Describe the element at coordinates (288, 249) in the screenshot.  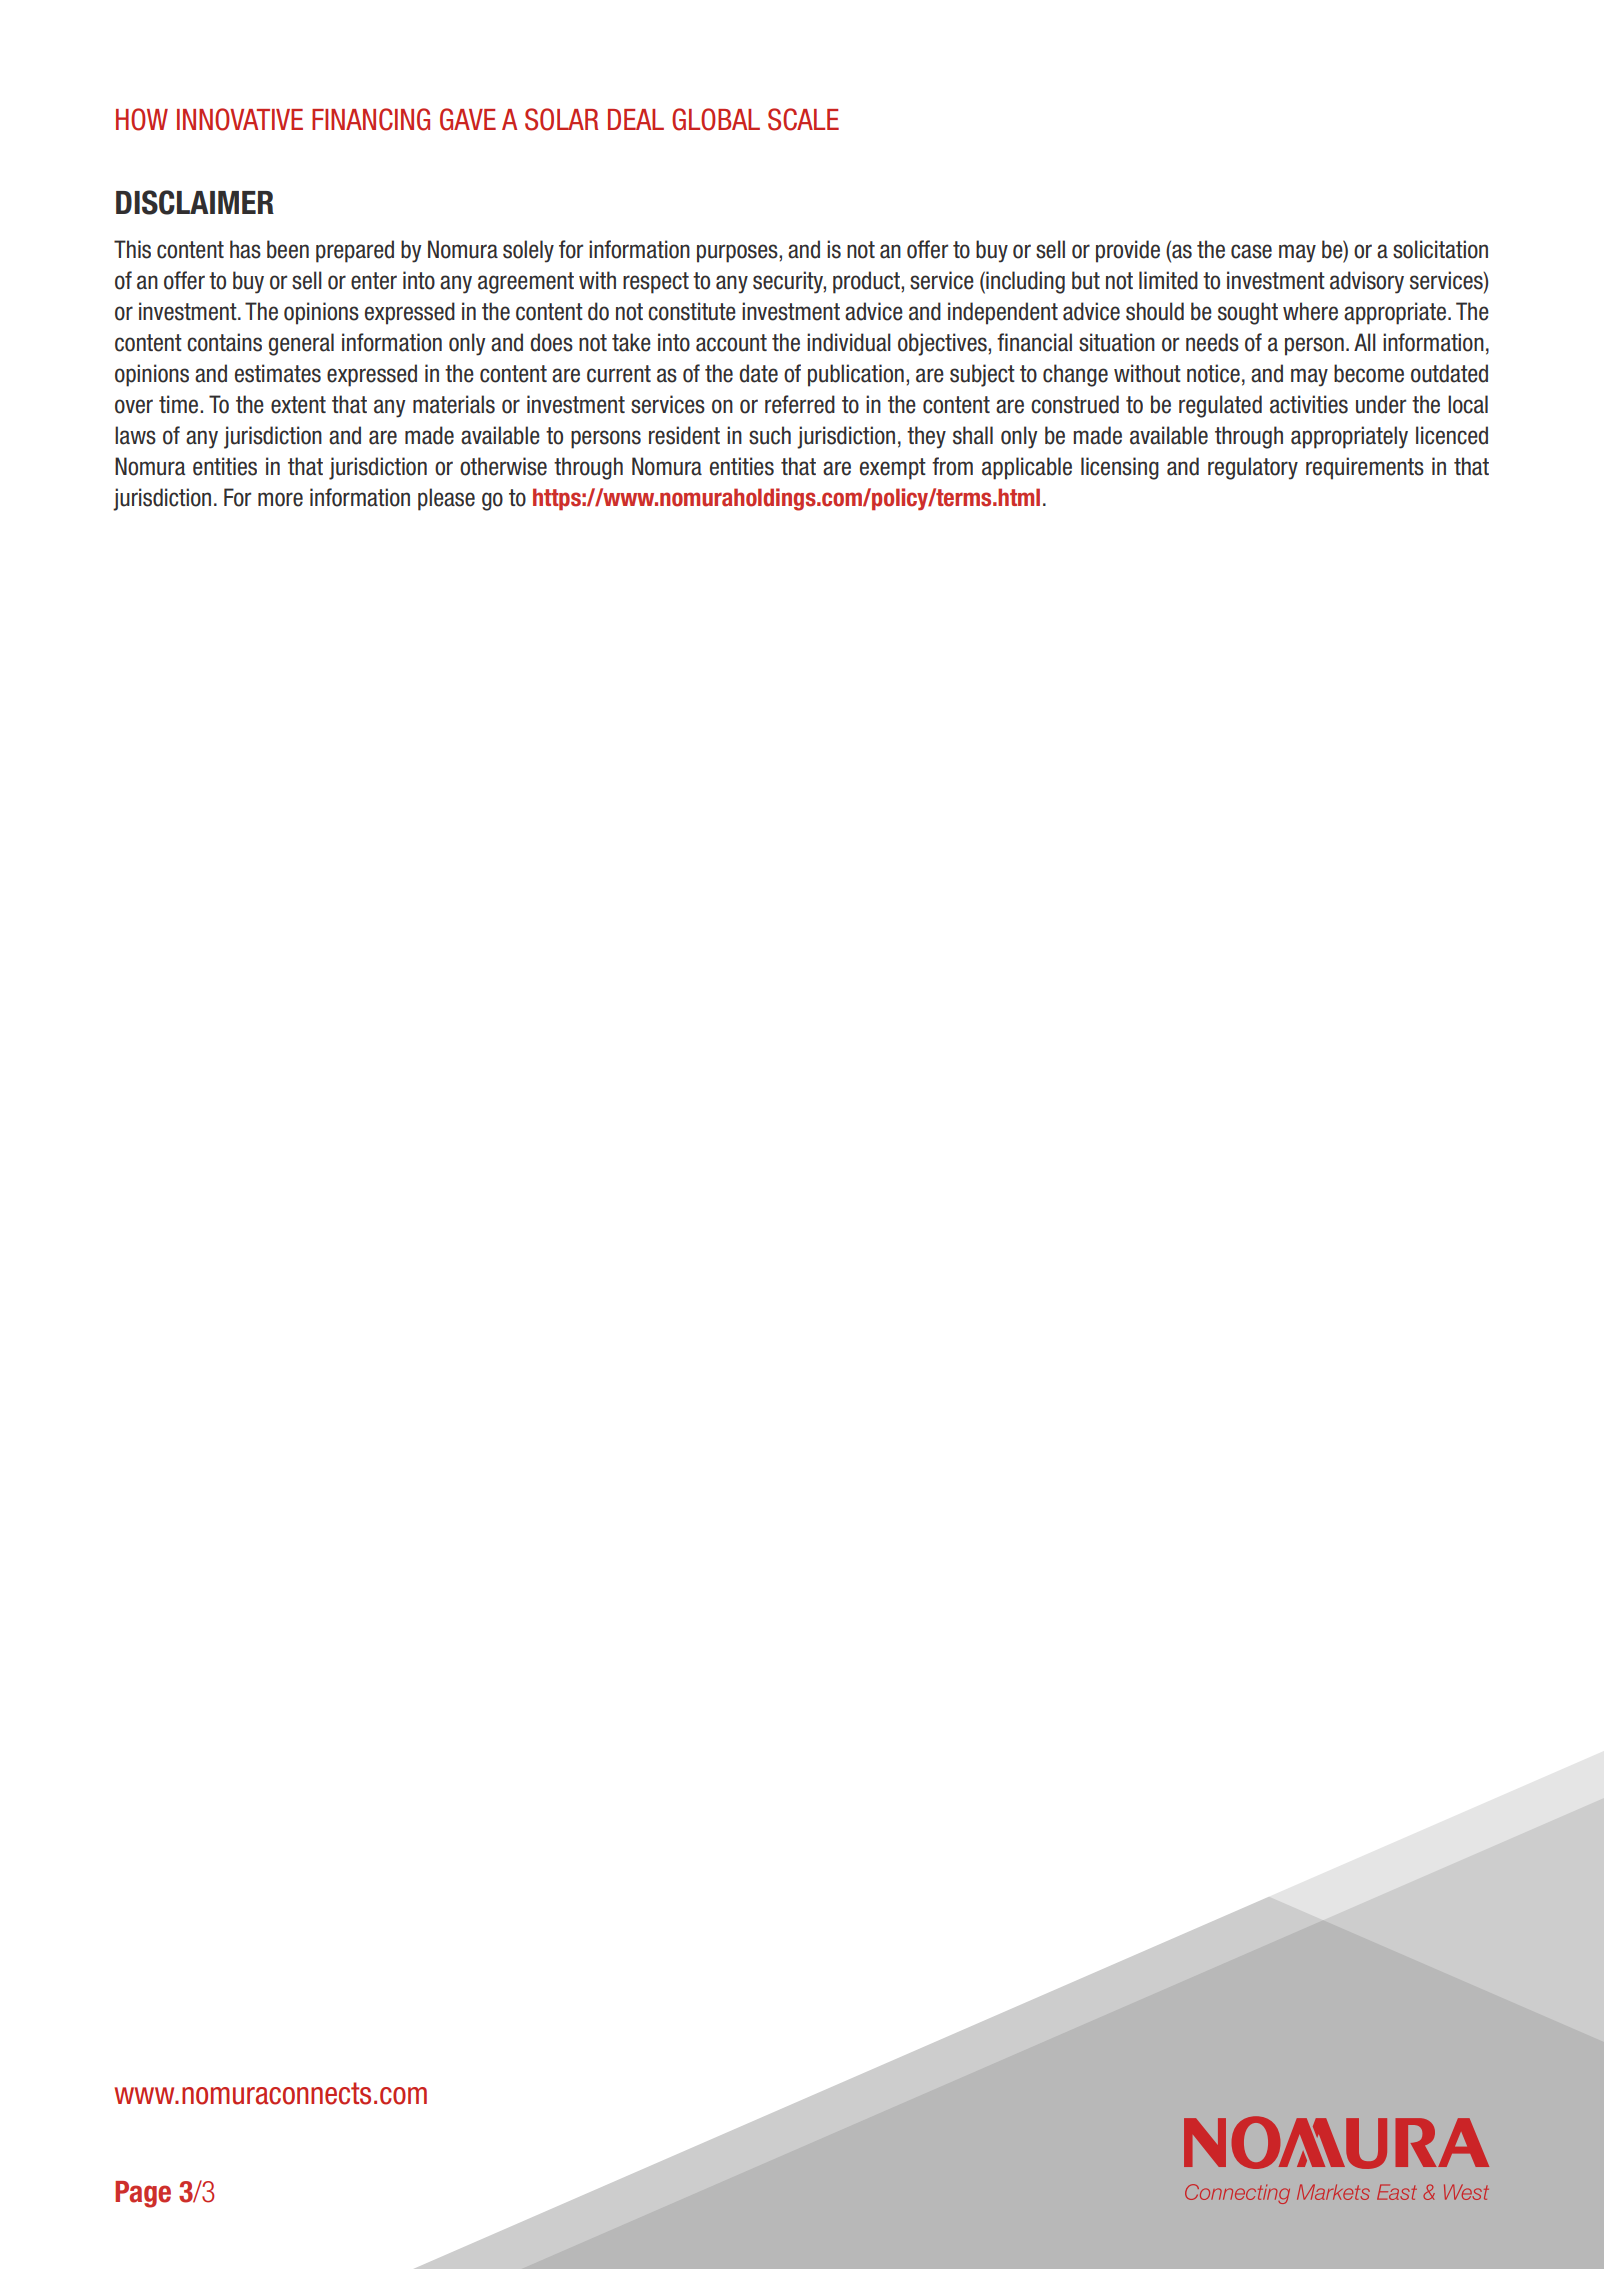
I see `been` at that location.
